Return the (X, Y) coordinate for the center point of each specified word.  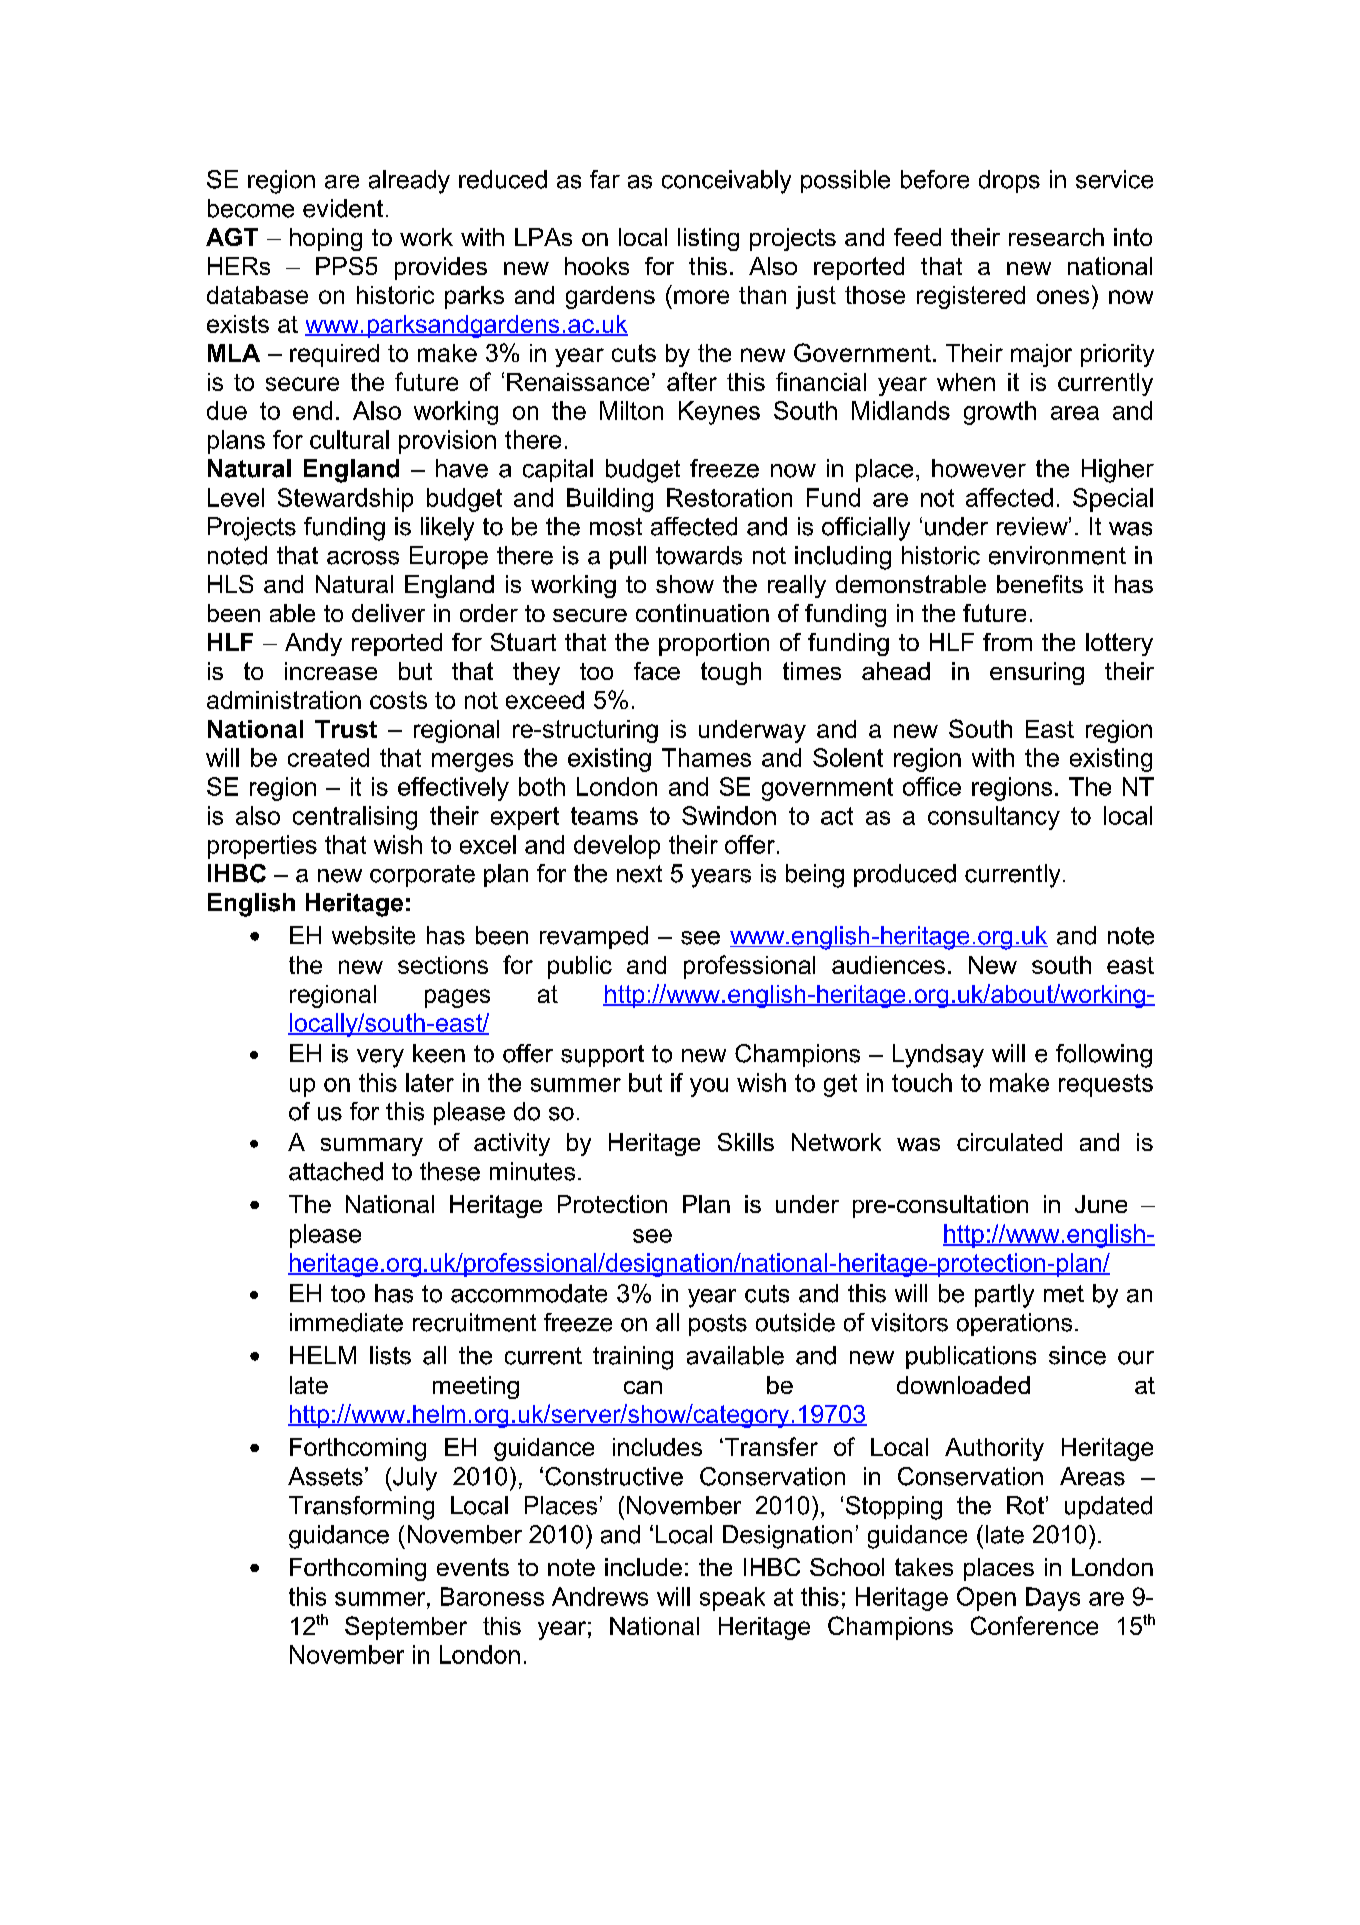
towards (699, 555)
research (1056, 237)
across (363, 558)
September (406, 1628)
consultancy (994, 818)
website (373, 935)
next (639, 874)
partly (1004, 1296)
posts (718, 1325)
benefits (1040, 584)
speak (732, 1599)
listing (708, 239)
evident (343, 208)
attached (336, 1171)
